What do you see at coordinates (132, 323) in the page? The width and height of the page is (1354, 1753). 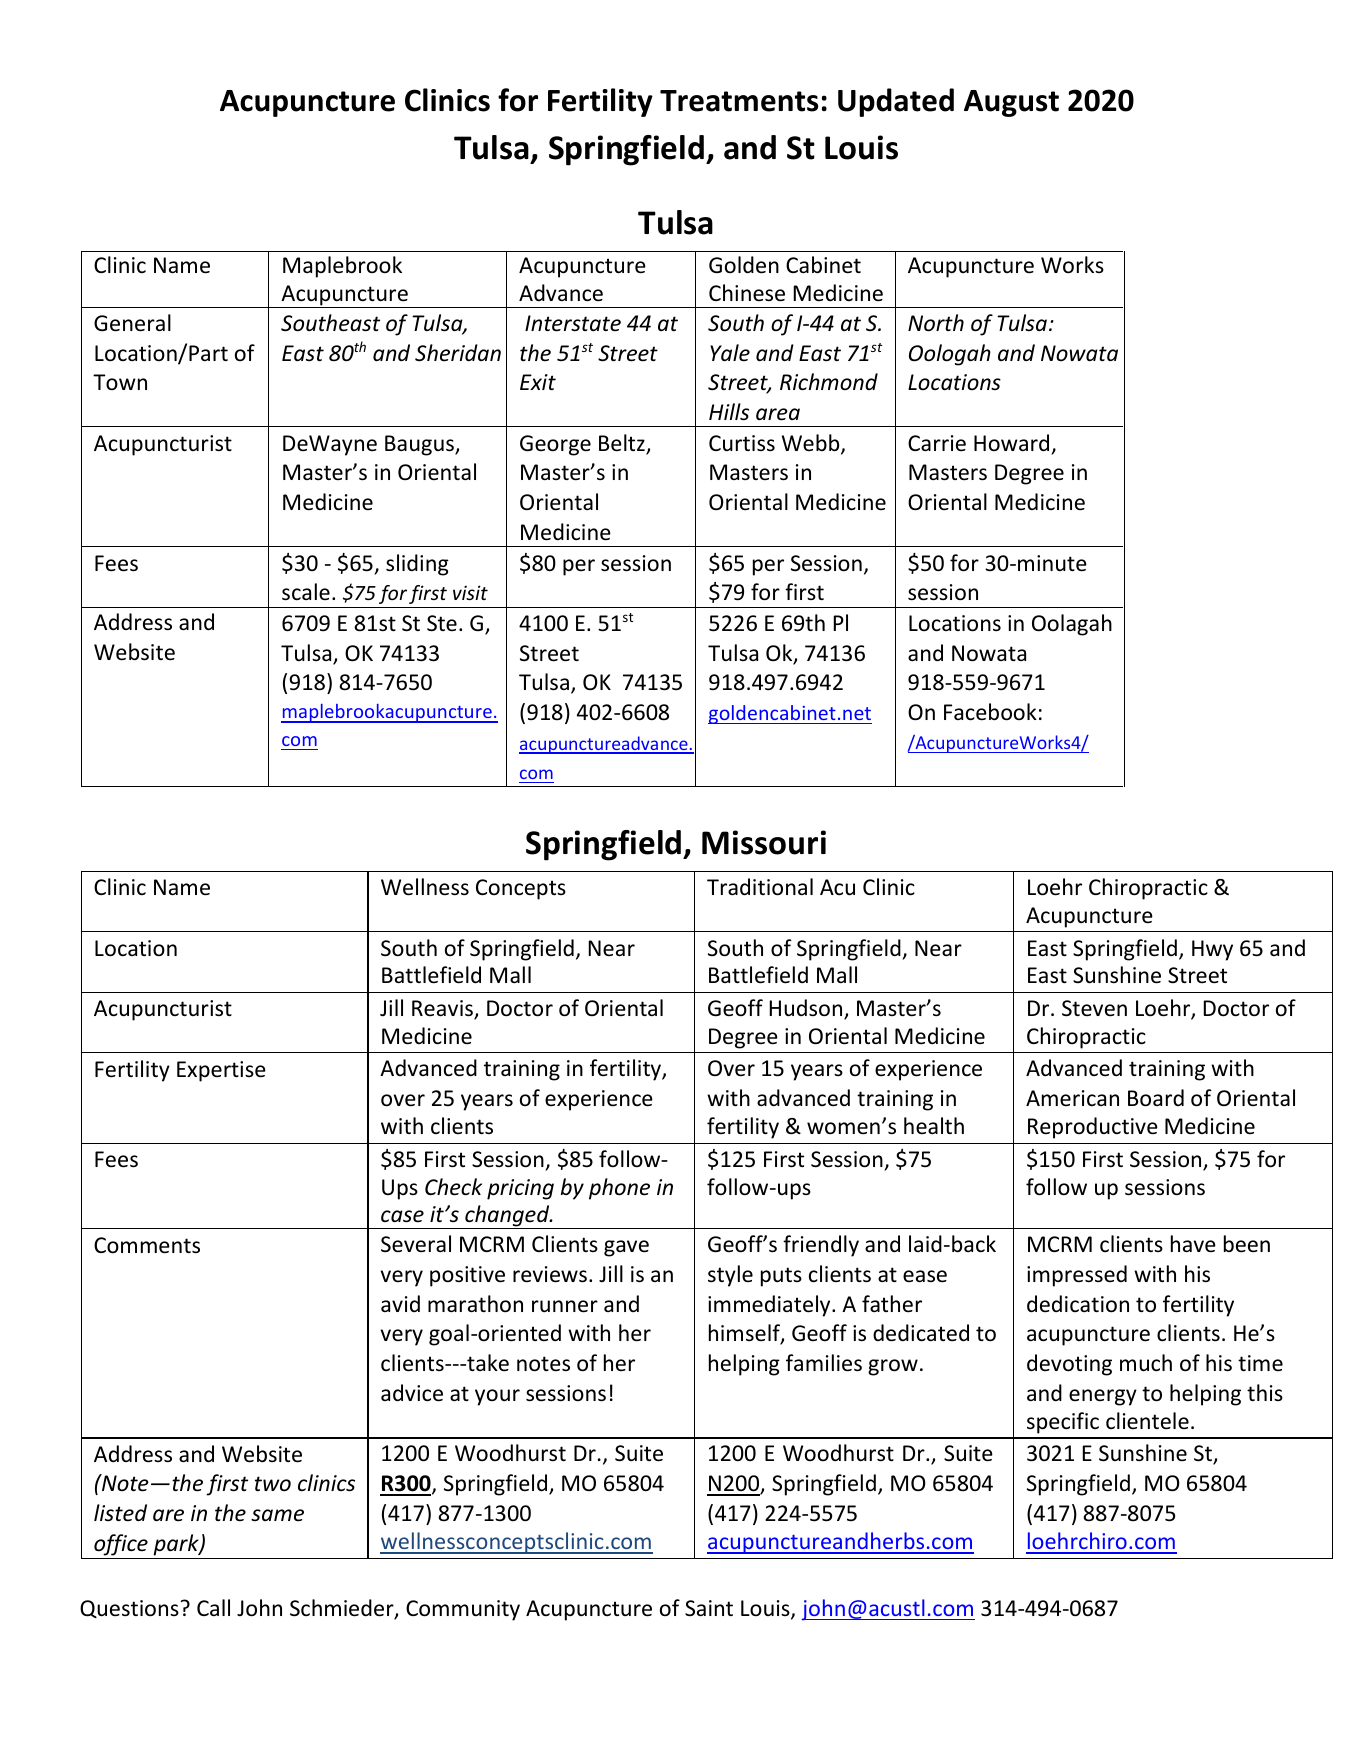 I see `General` at bounding box center [132, 323].
